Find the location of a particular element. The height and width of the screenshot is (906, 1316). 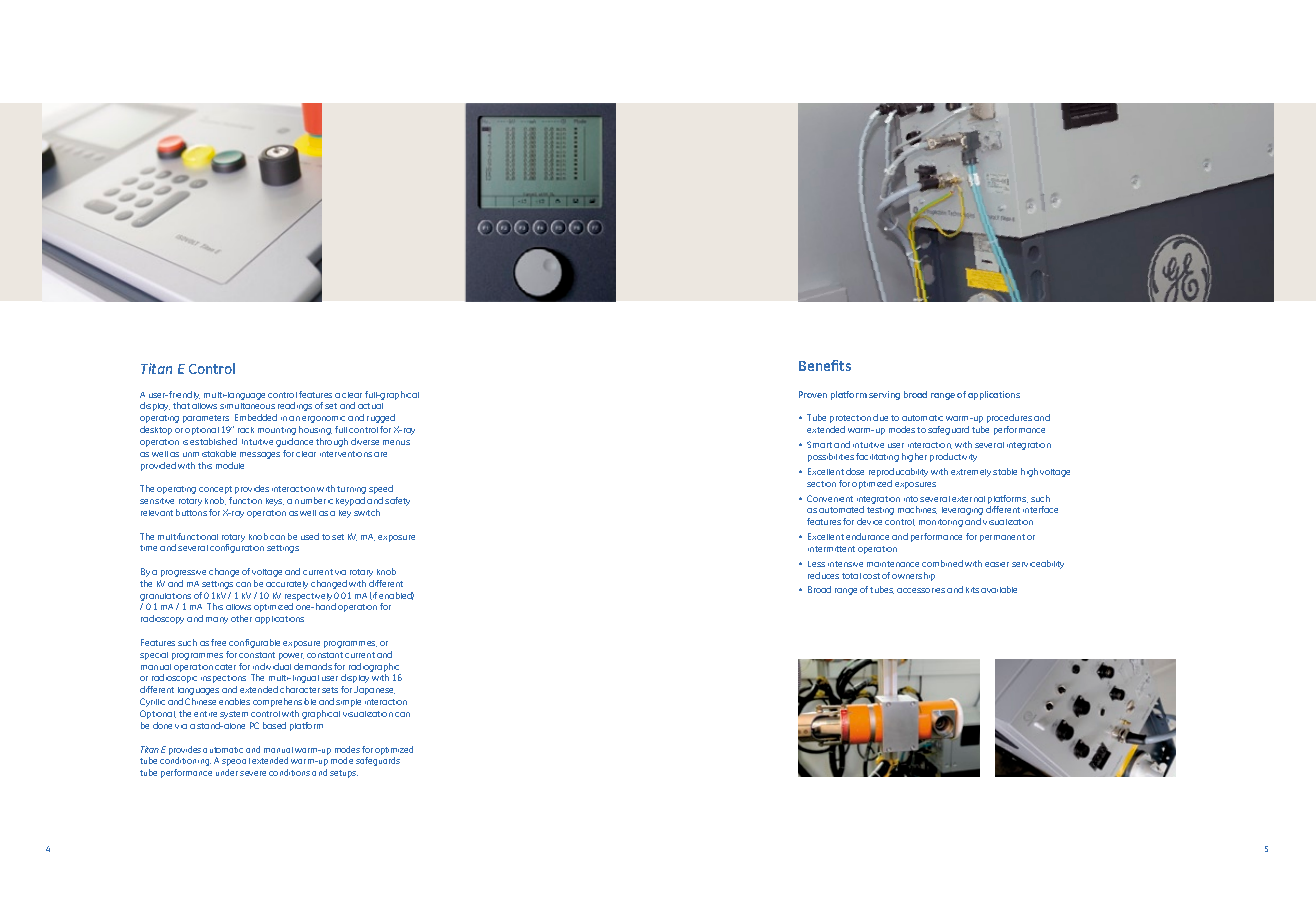

serving is located at coordinates (884, 395).
